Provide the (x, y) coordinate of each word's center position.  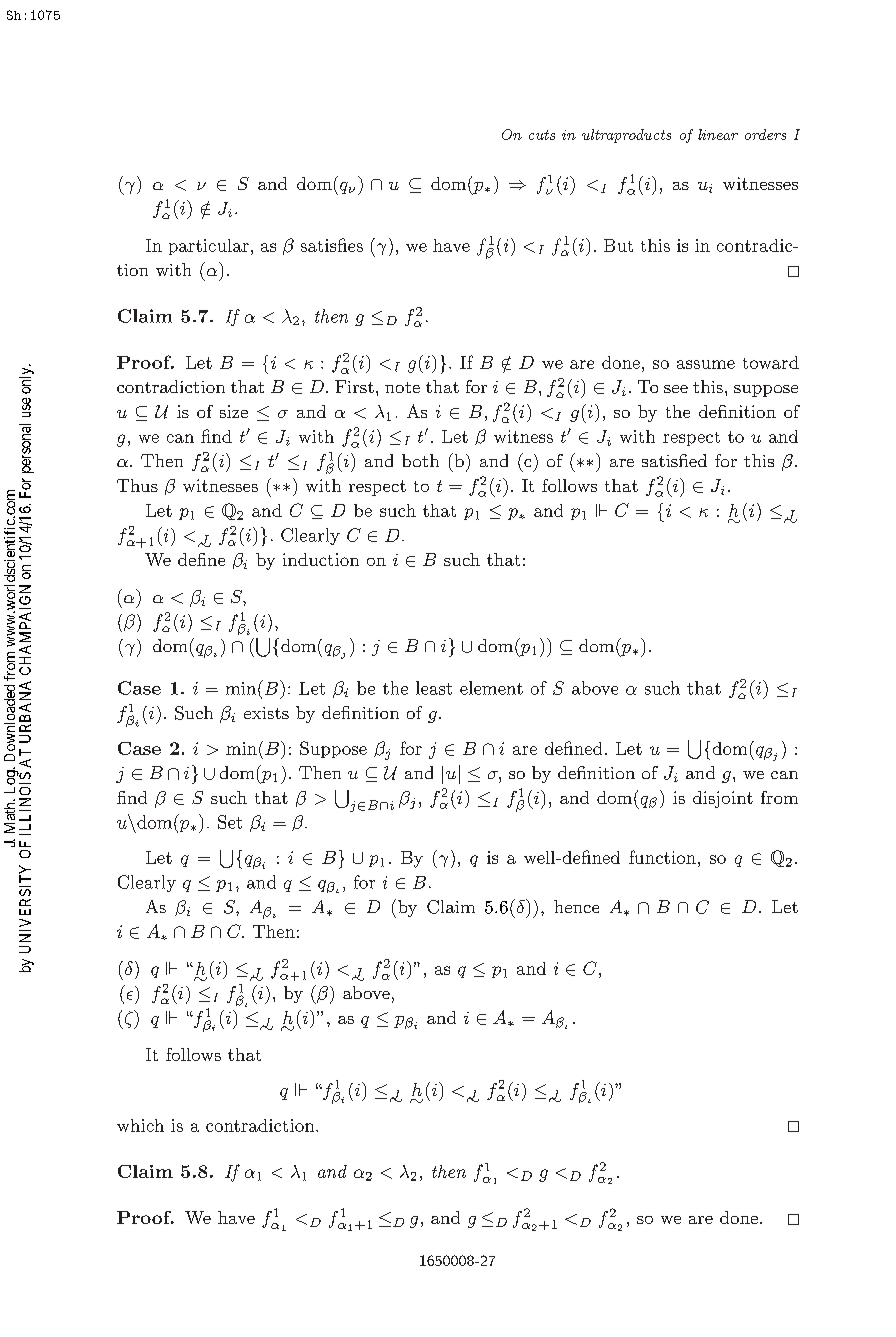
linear (718, 134)
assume (706, 364)
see (676, 389)
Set (230, 822)
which (140, 1125)
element (491, 688)
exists (266, 713)
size (234, 411)
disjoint (723, 799)
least (434, 688)
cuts (542, 135)
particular (209, 247)
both (420, 460)
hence (576, 906)
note (402, 387)
